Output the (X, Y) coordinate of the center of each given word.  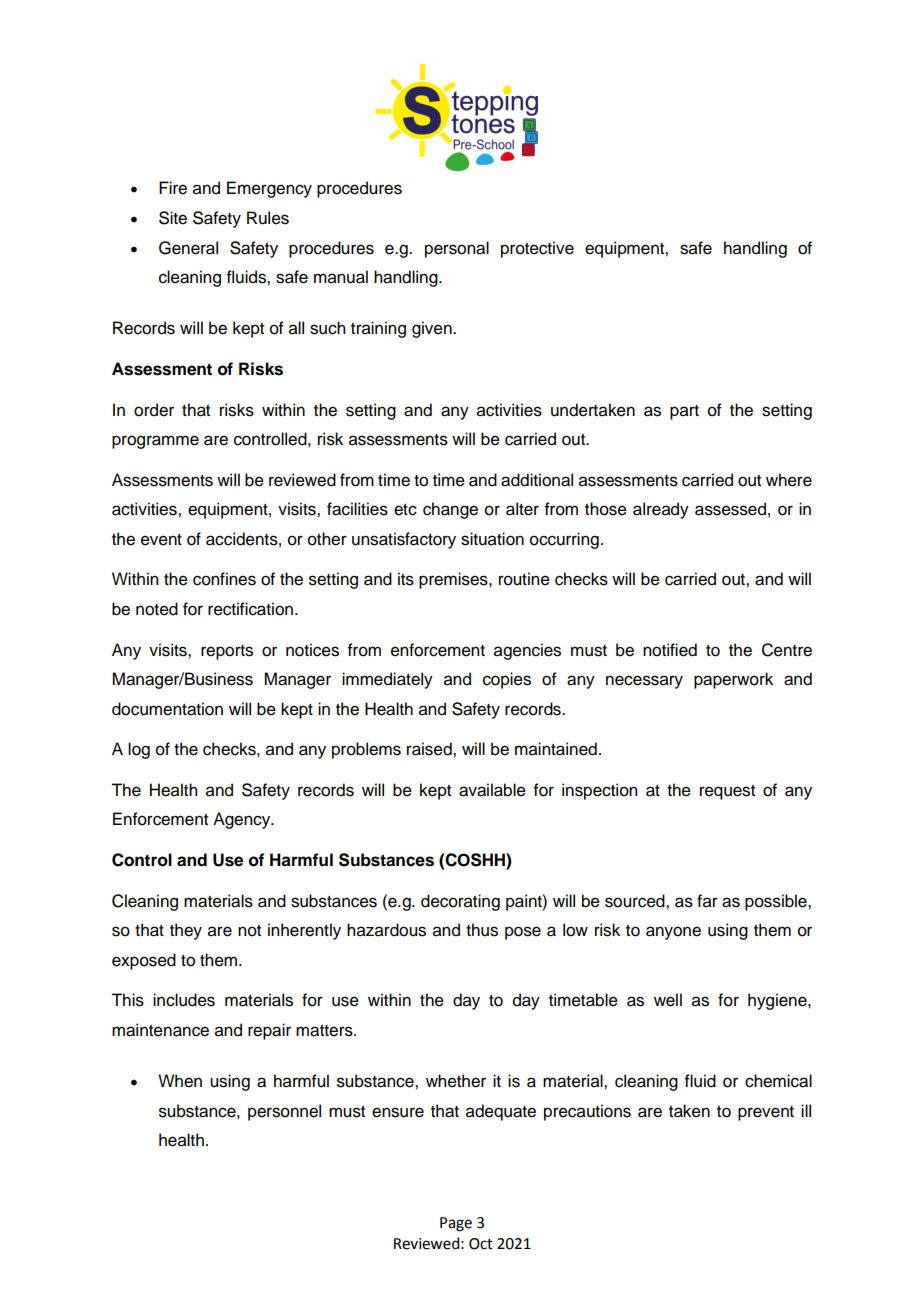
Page (456, 1224)
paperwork (733, 680)
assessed (730, 509)
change (450, 510)
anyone (673, 933)
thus (482, 930)
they (186, 931)
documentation (167, 709)
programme (155, 442)
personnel (284, 1112)
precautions (587, 1112)
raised (430, 749)
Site (173, 218)
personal (457, 249)
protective (537, 249)
